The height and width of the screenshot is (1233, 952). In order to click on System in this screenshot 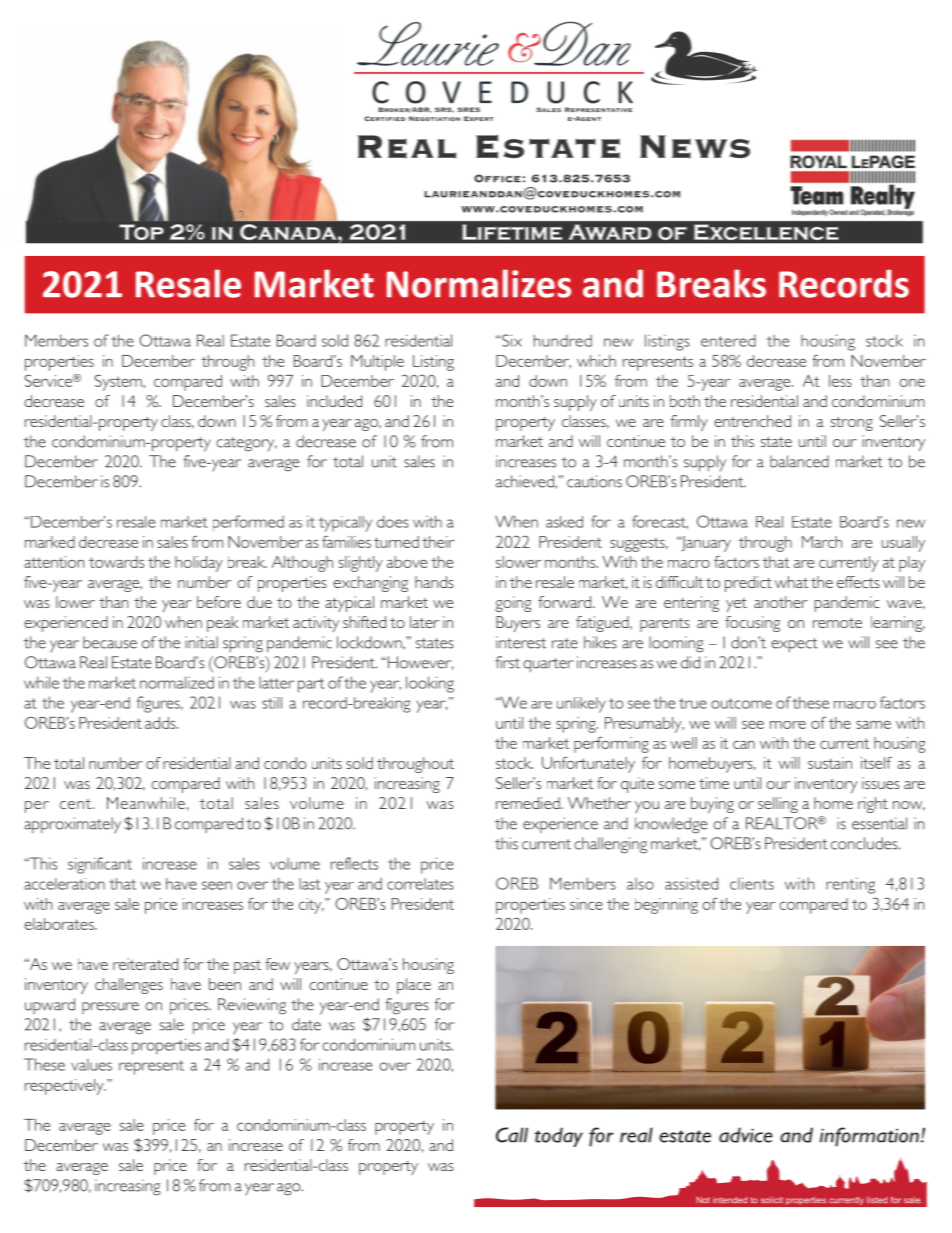, I will do `click(119, 382)`.
